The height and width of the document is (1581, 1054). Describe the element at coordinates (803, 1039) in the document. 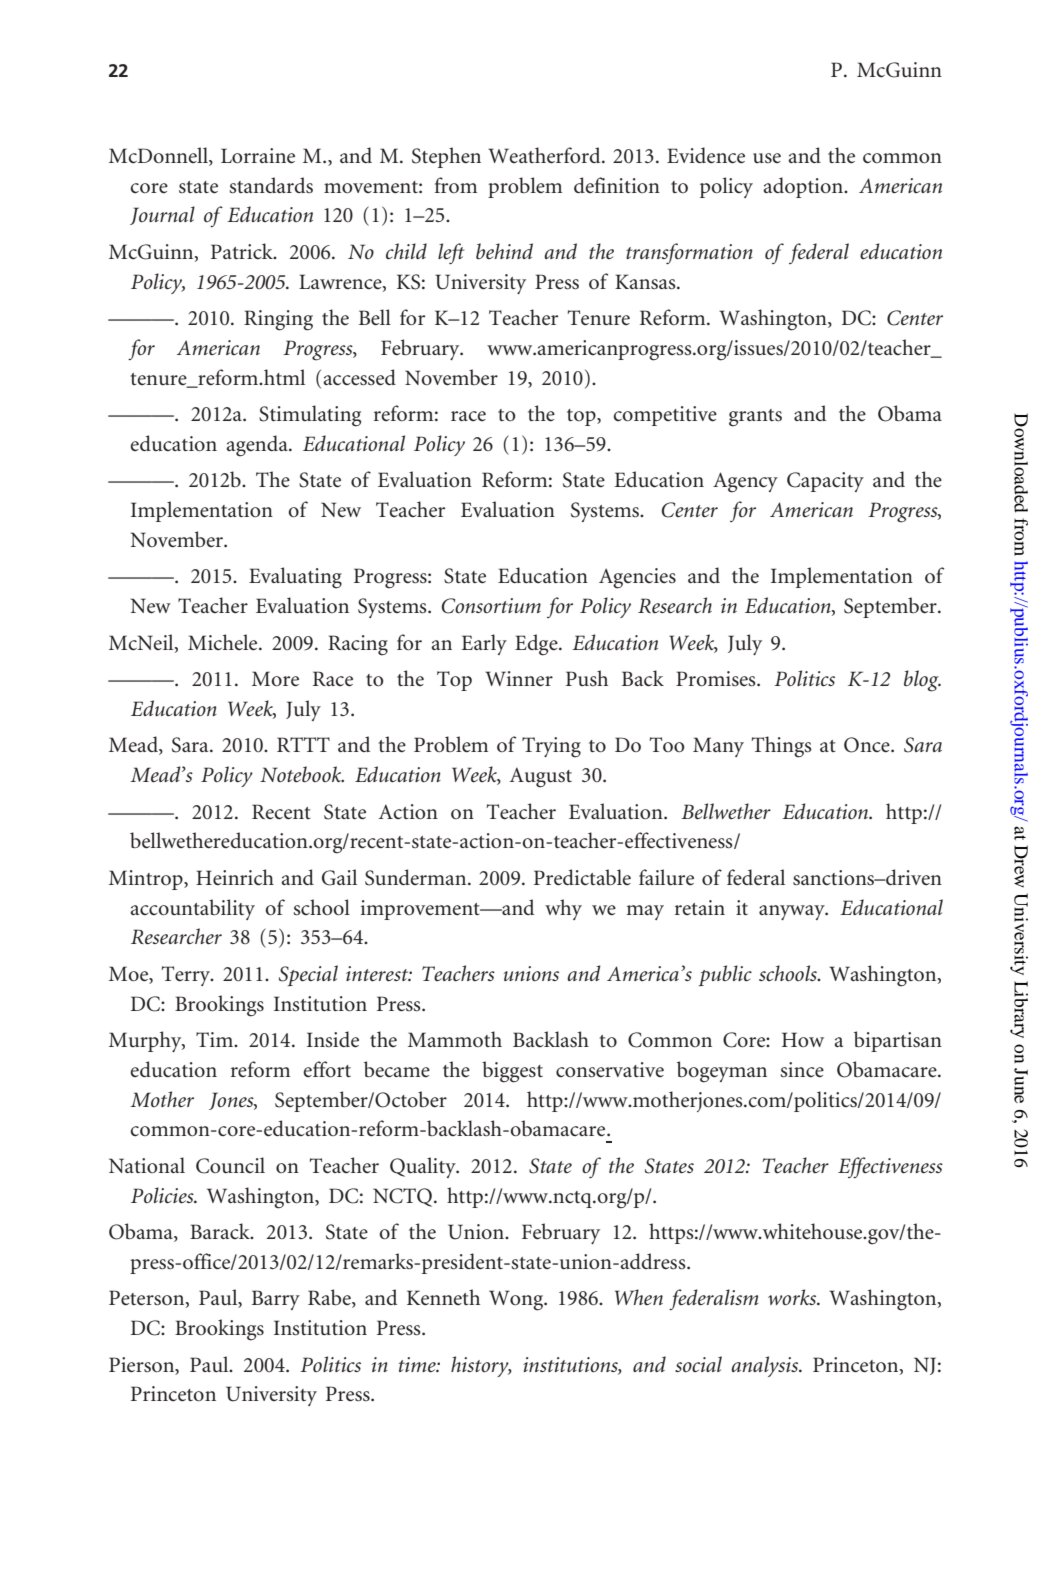

I see `How` at that location.
